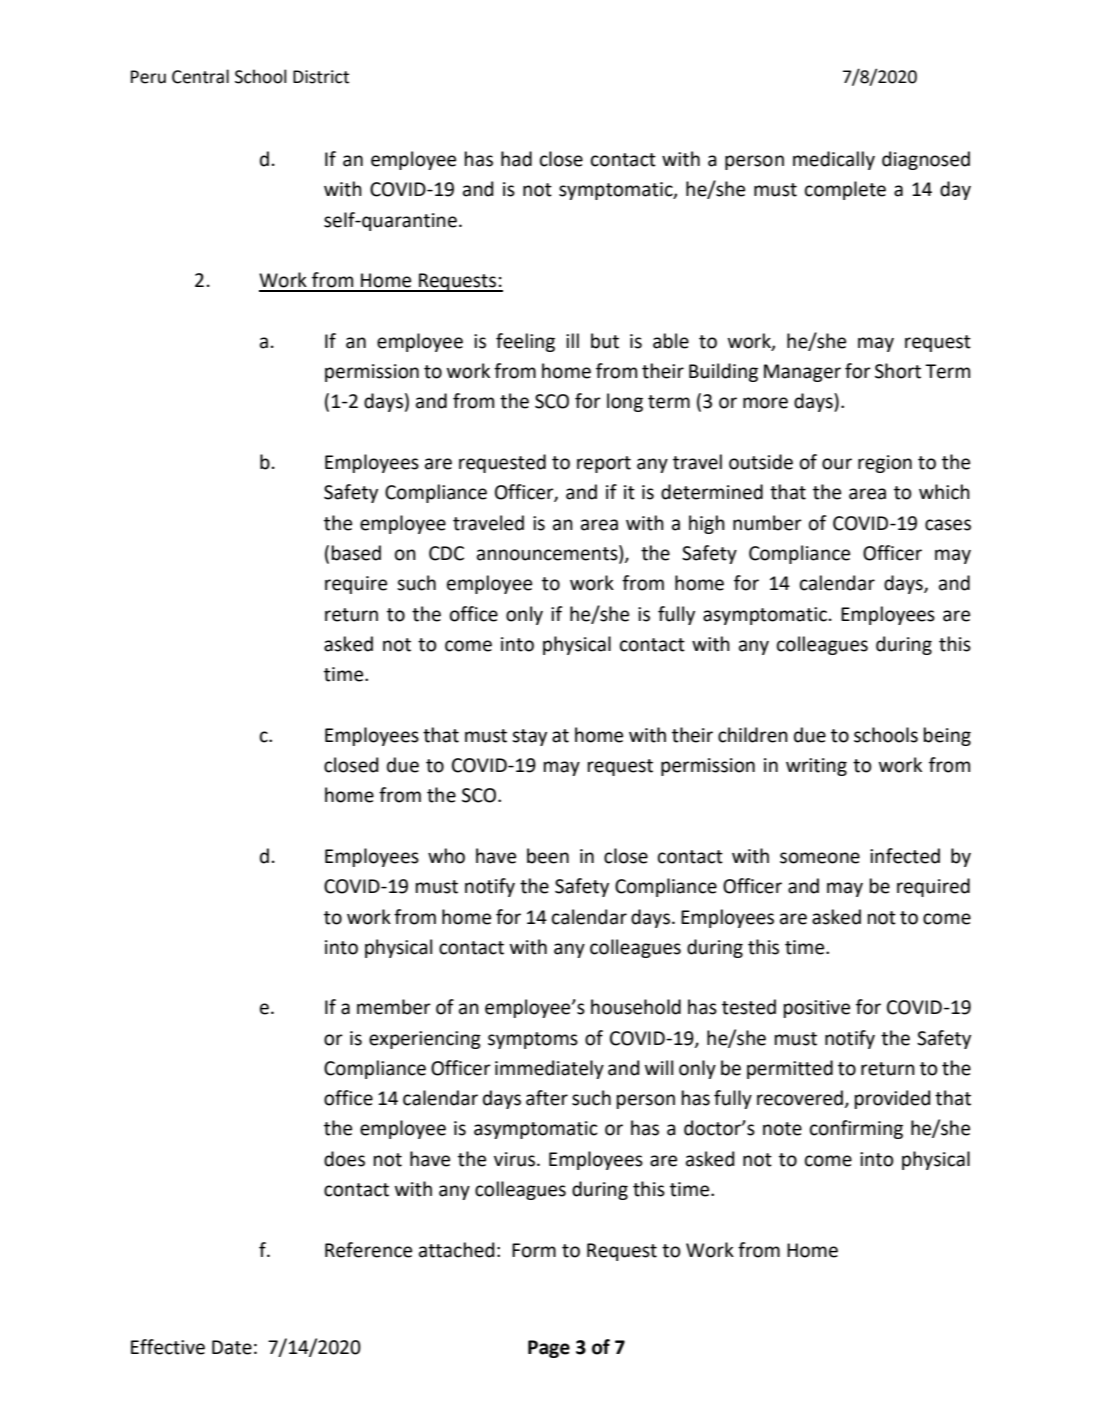  What do you see at coordinates (837, 464) in the screenshot?
I see `our` at bounding box center [837, 464].
